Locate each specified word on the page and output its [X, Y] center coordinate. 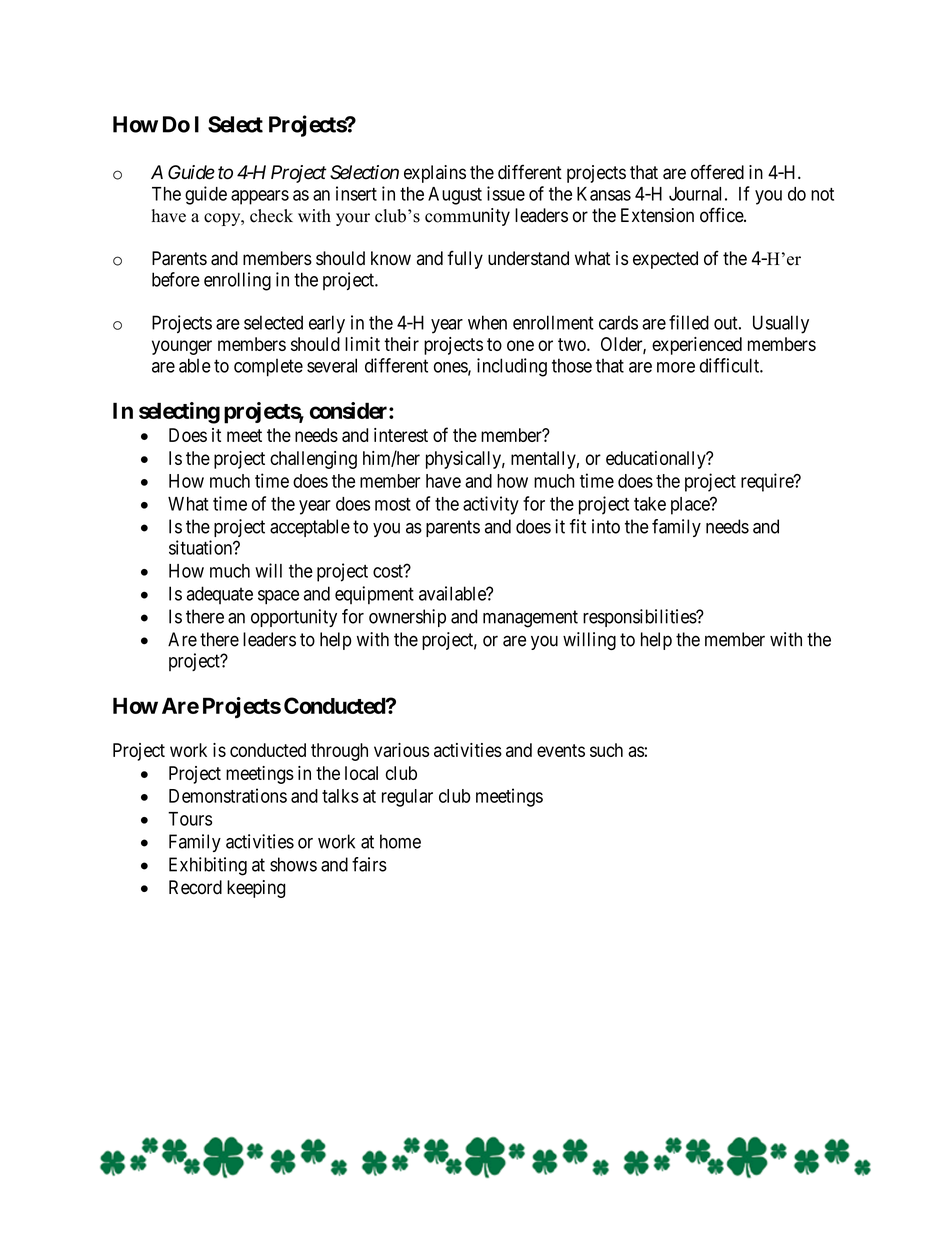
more [676, 367]
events [561, 750]
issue [506, 193]
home [400, 841]
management [530, 619]
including [512, 367]
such [606, 750]
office [722, 215]
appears [260, 197]
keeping [256, 889]
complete [268, 368]
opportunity [294, 618]
